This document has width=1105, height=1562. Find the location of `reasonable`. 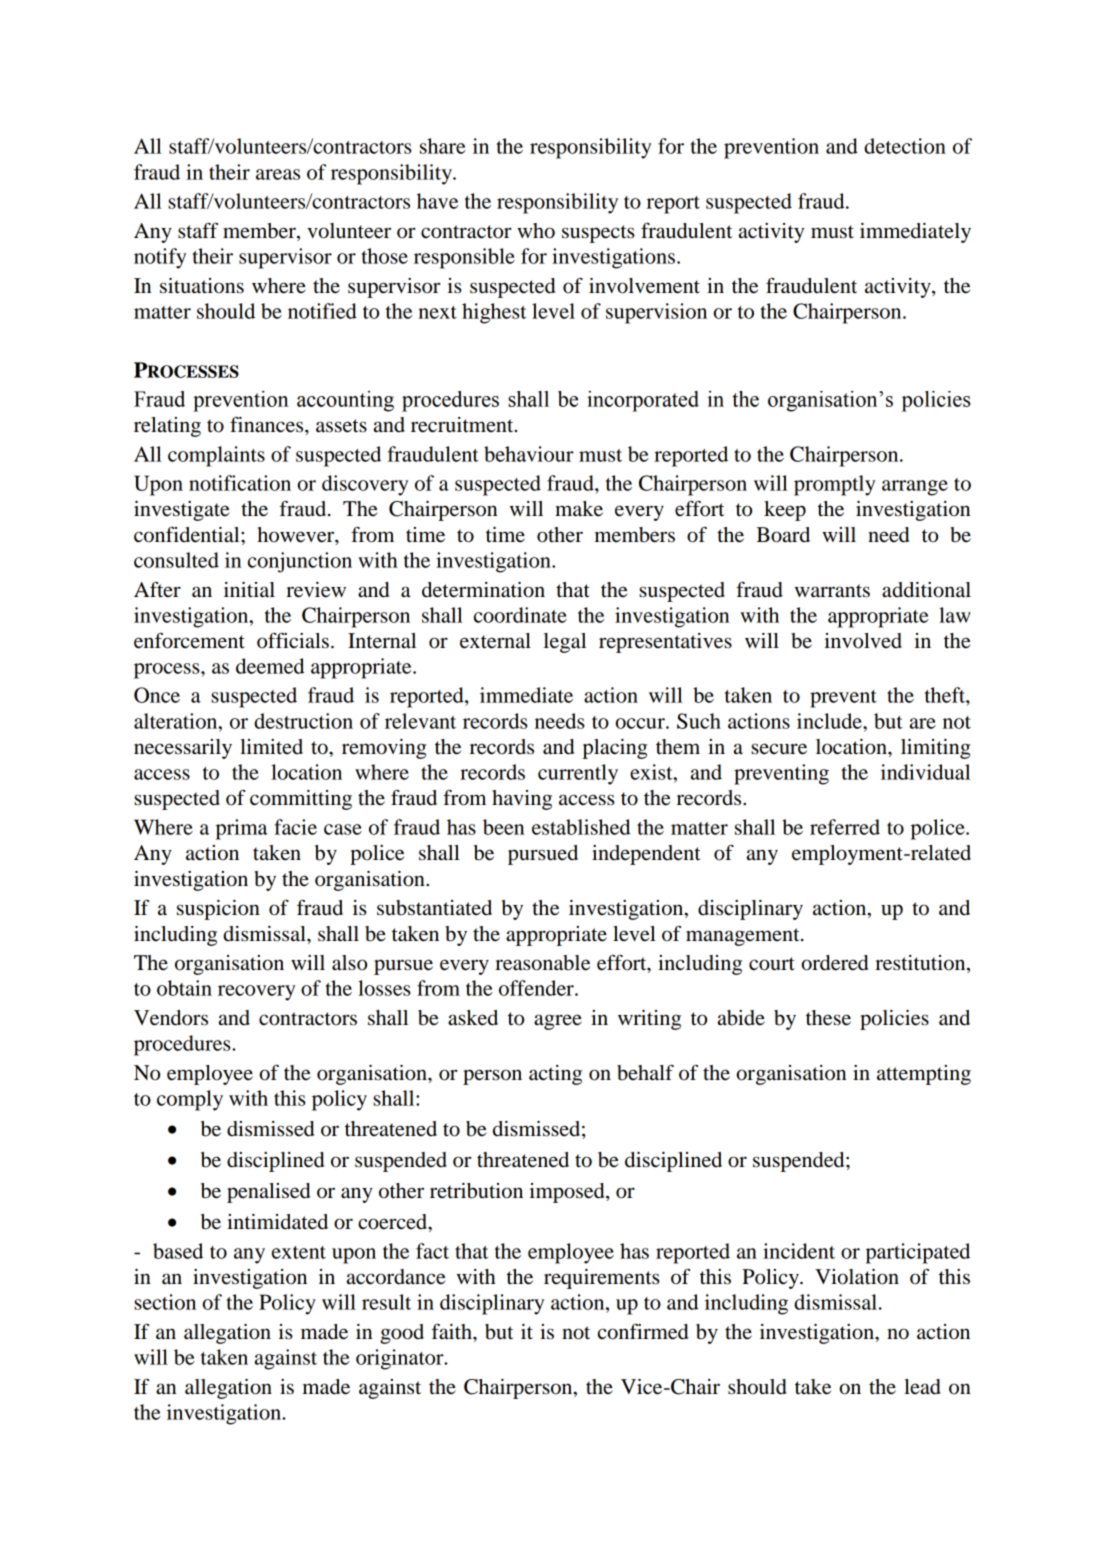

reasonable is located at coordinates (542, 963).
